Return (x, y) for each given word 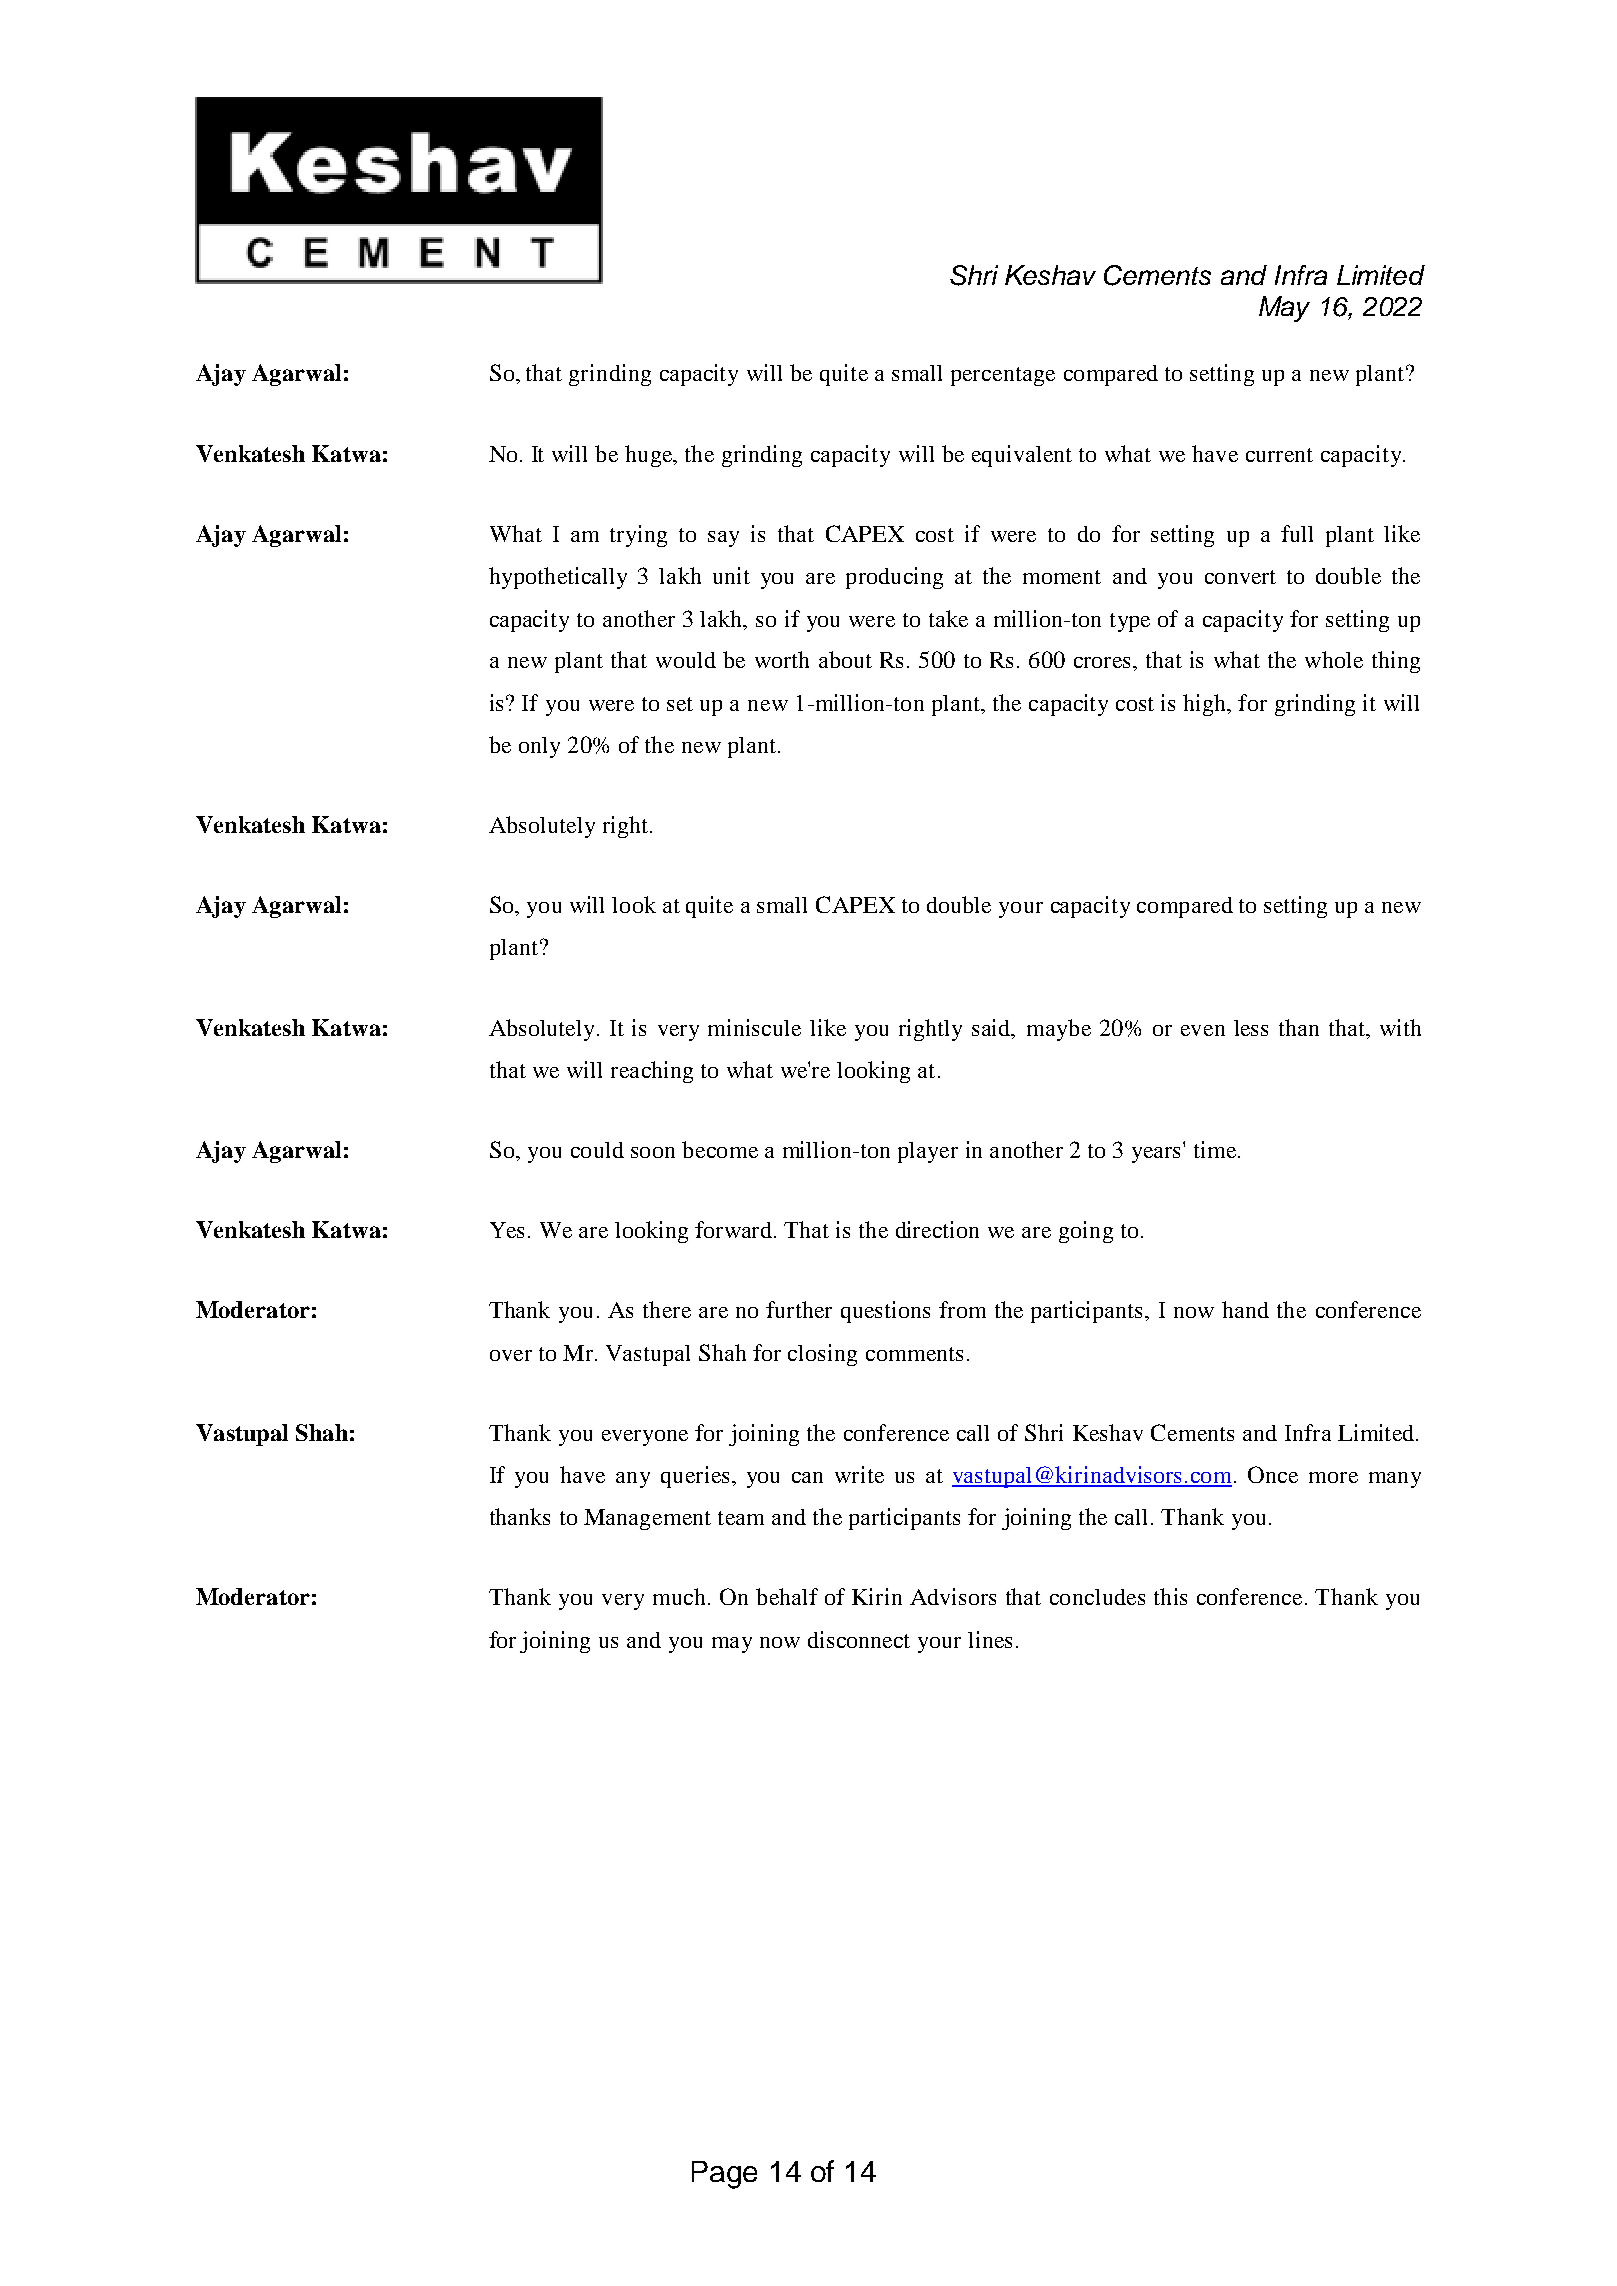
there (667, 1309)
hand (1245, 1309)
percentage (1003, 376)
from (962, 1309)
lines (990, 1639)
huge (650, 456)
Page (724, 2175)
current (1279, 455)
